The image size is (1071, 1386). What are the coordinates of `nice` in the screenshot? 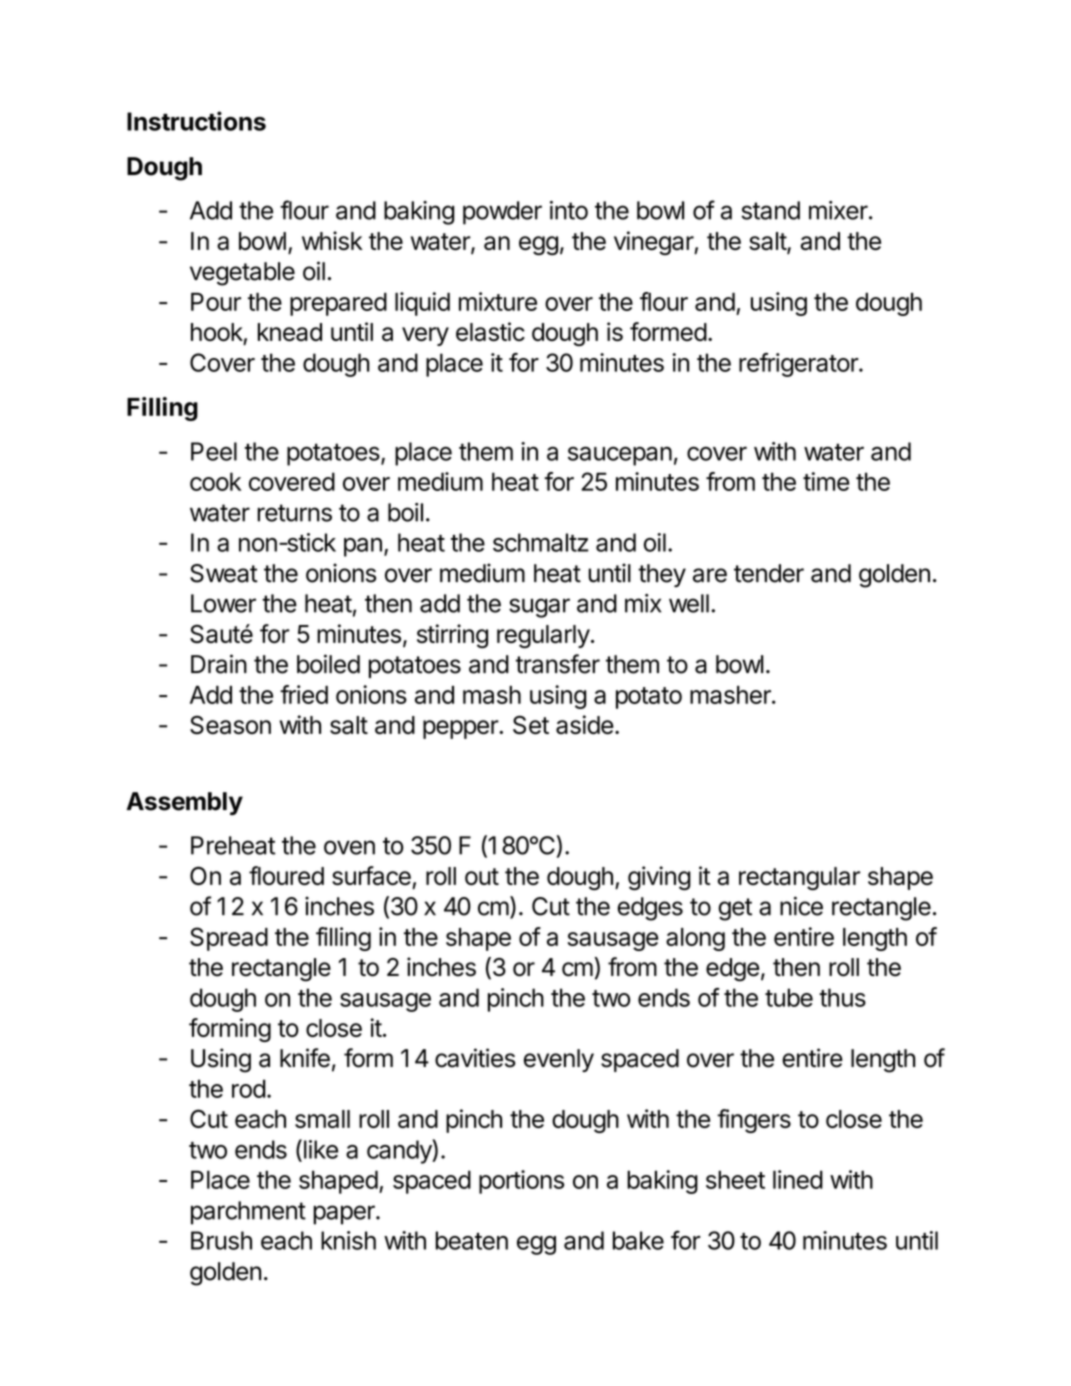 It's located at (801, 906).
